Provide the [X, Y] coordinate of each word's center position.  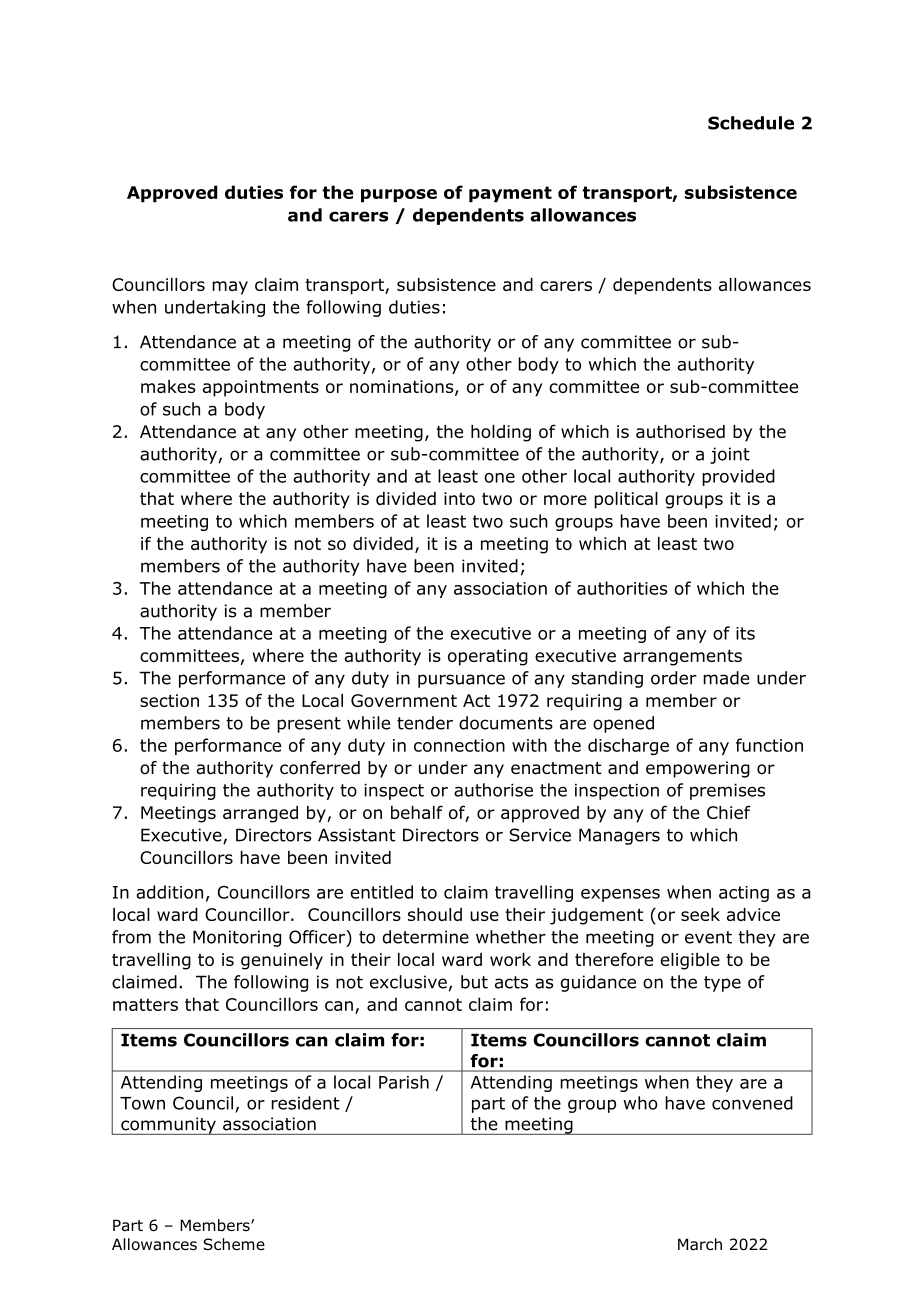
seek [700, 914]
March [700, 1244]
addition [169, 892]
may [230, 288]
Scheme [234, 1244]
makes [168, 386]
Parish [404, 1082]
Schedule [751, 123]
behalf [417, 812]
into [459, 498]
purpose [399, 196]
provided [738, 477]
